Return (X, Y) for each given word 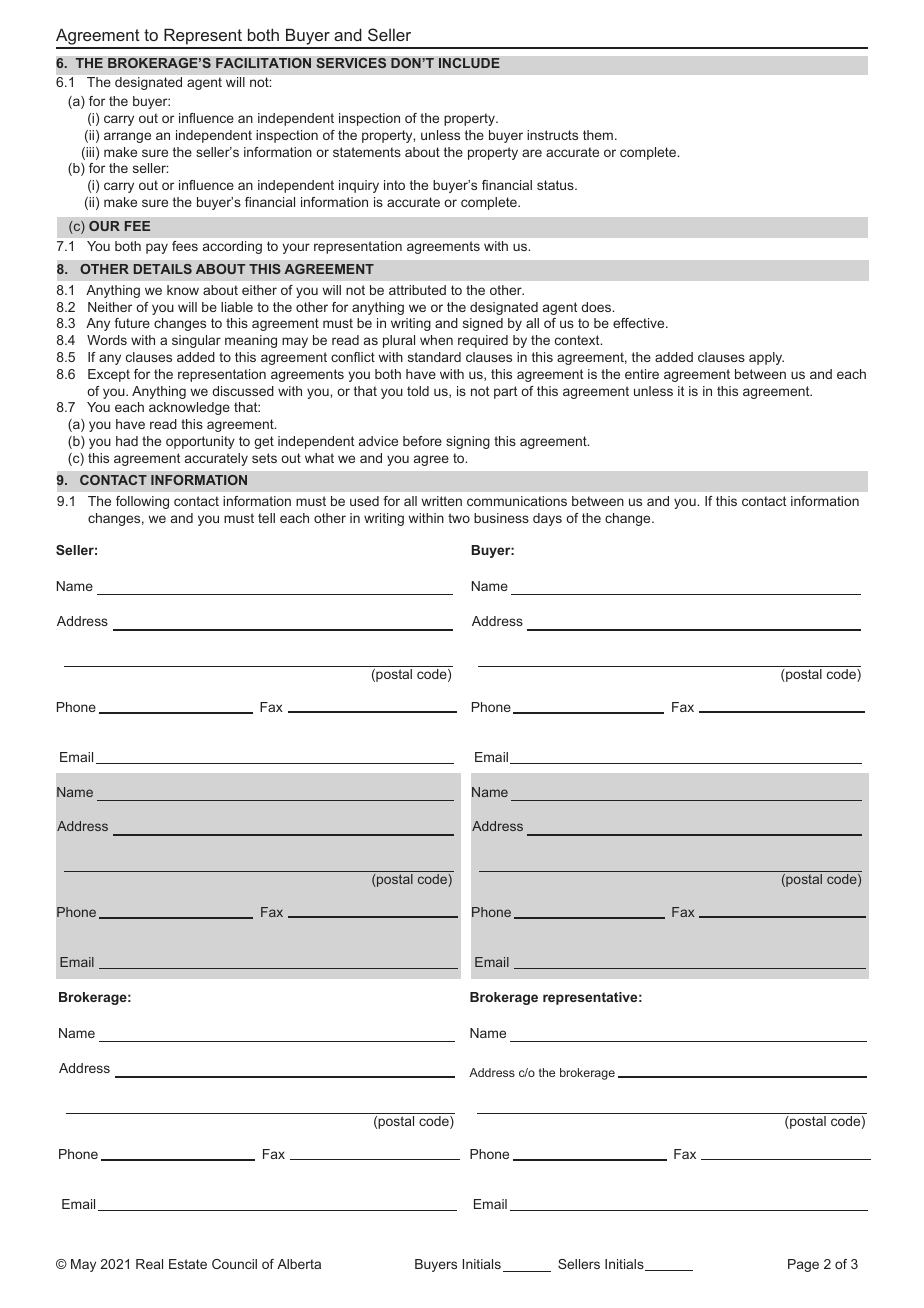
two (459, 518)
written (441, 501)
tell (266, 518)
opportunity (200, 442)
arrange (127, 137)
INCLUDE (469, 63)
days (547, 519)
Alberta (299, 1264)
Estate (188, 1264)
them (598, 135)
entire (642, 374)
